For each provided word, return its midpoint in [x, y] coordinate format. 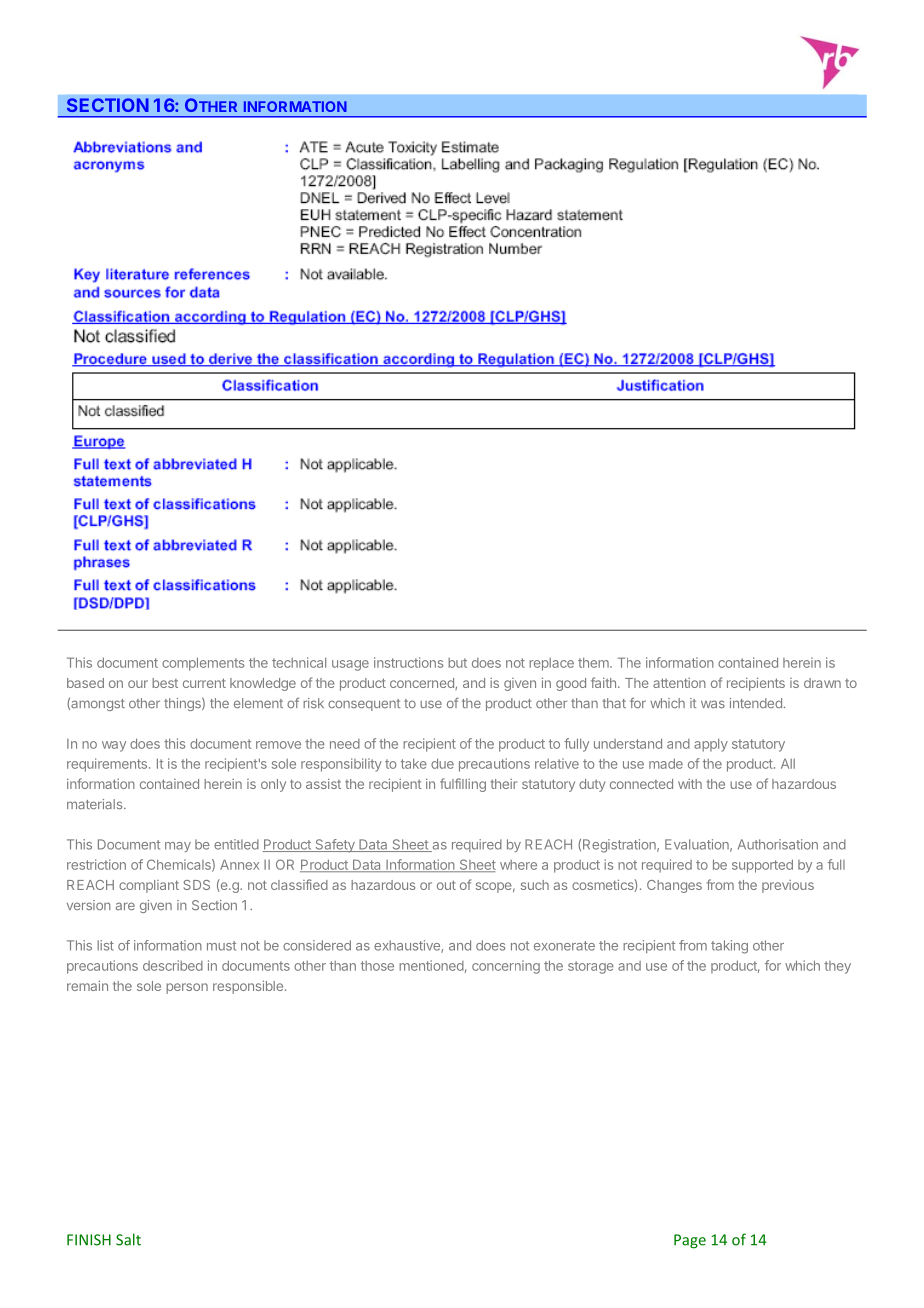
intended [756, 703]
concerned [423, 684]
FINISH [89, 1240]
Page [690, 1241]
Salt [128, 1239]
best [165, 683]
